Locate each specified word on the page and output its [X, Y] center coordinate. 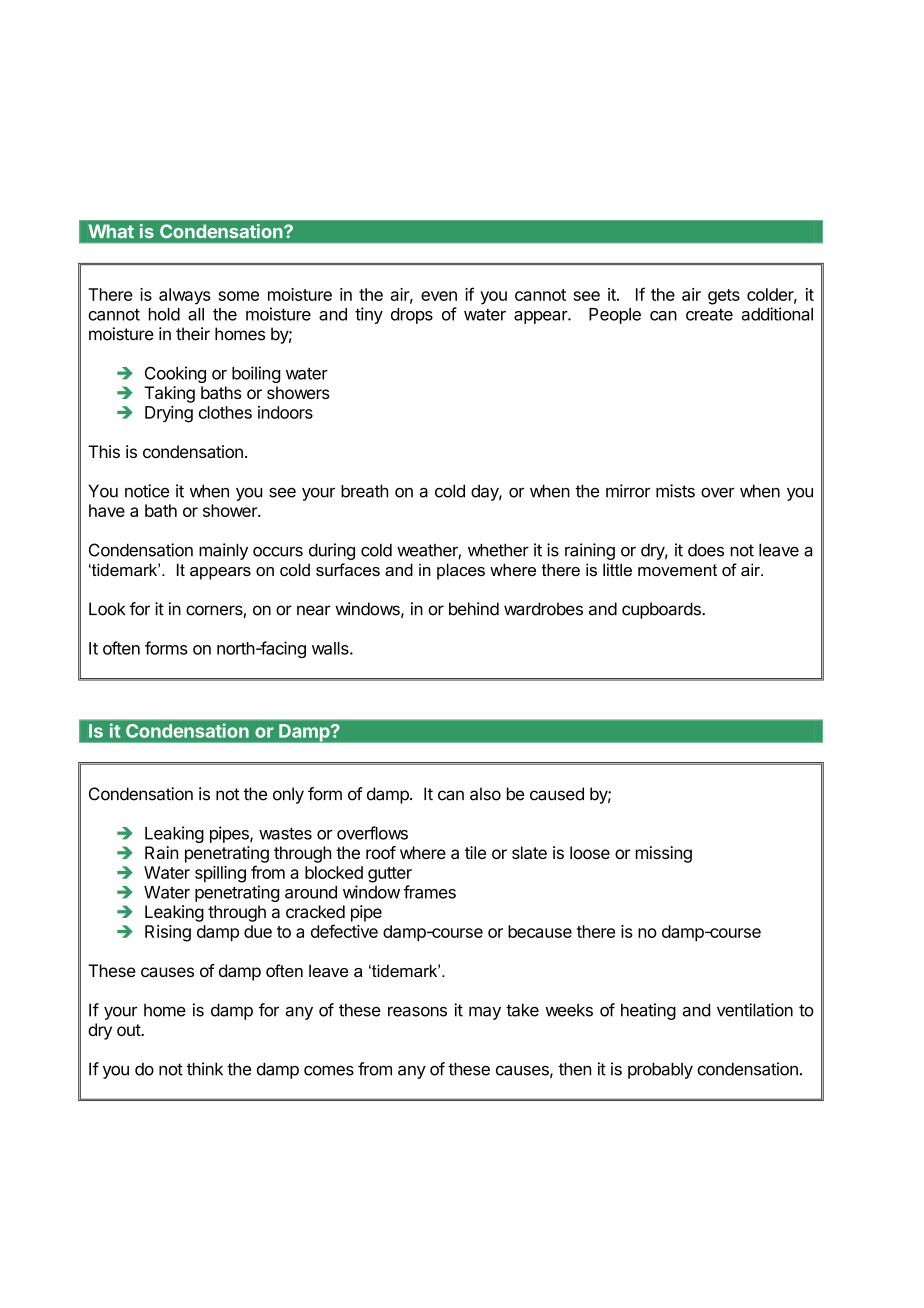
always [185, 296]
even [439, 296]
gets [724, 297]
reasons [417, 1011]
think [205, 1069]
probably [660, 1070]
